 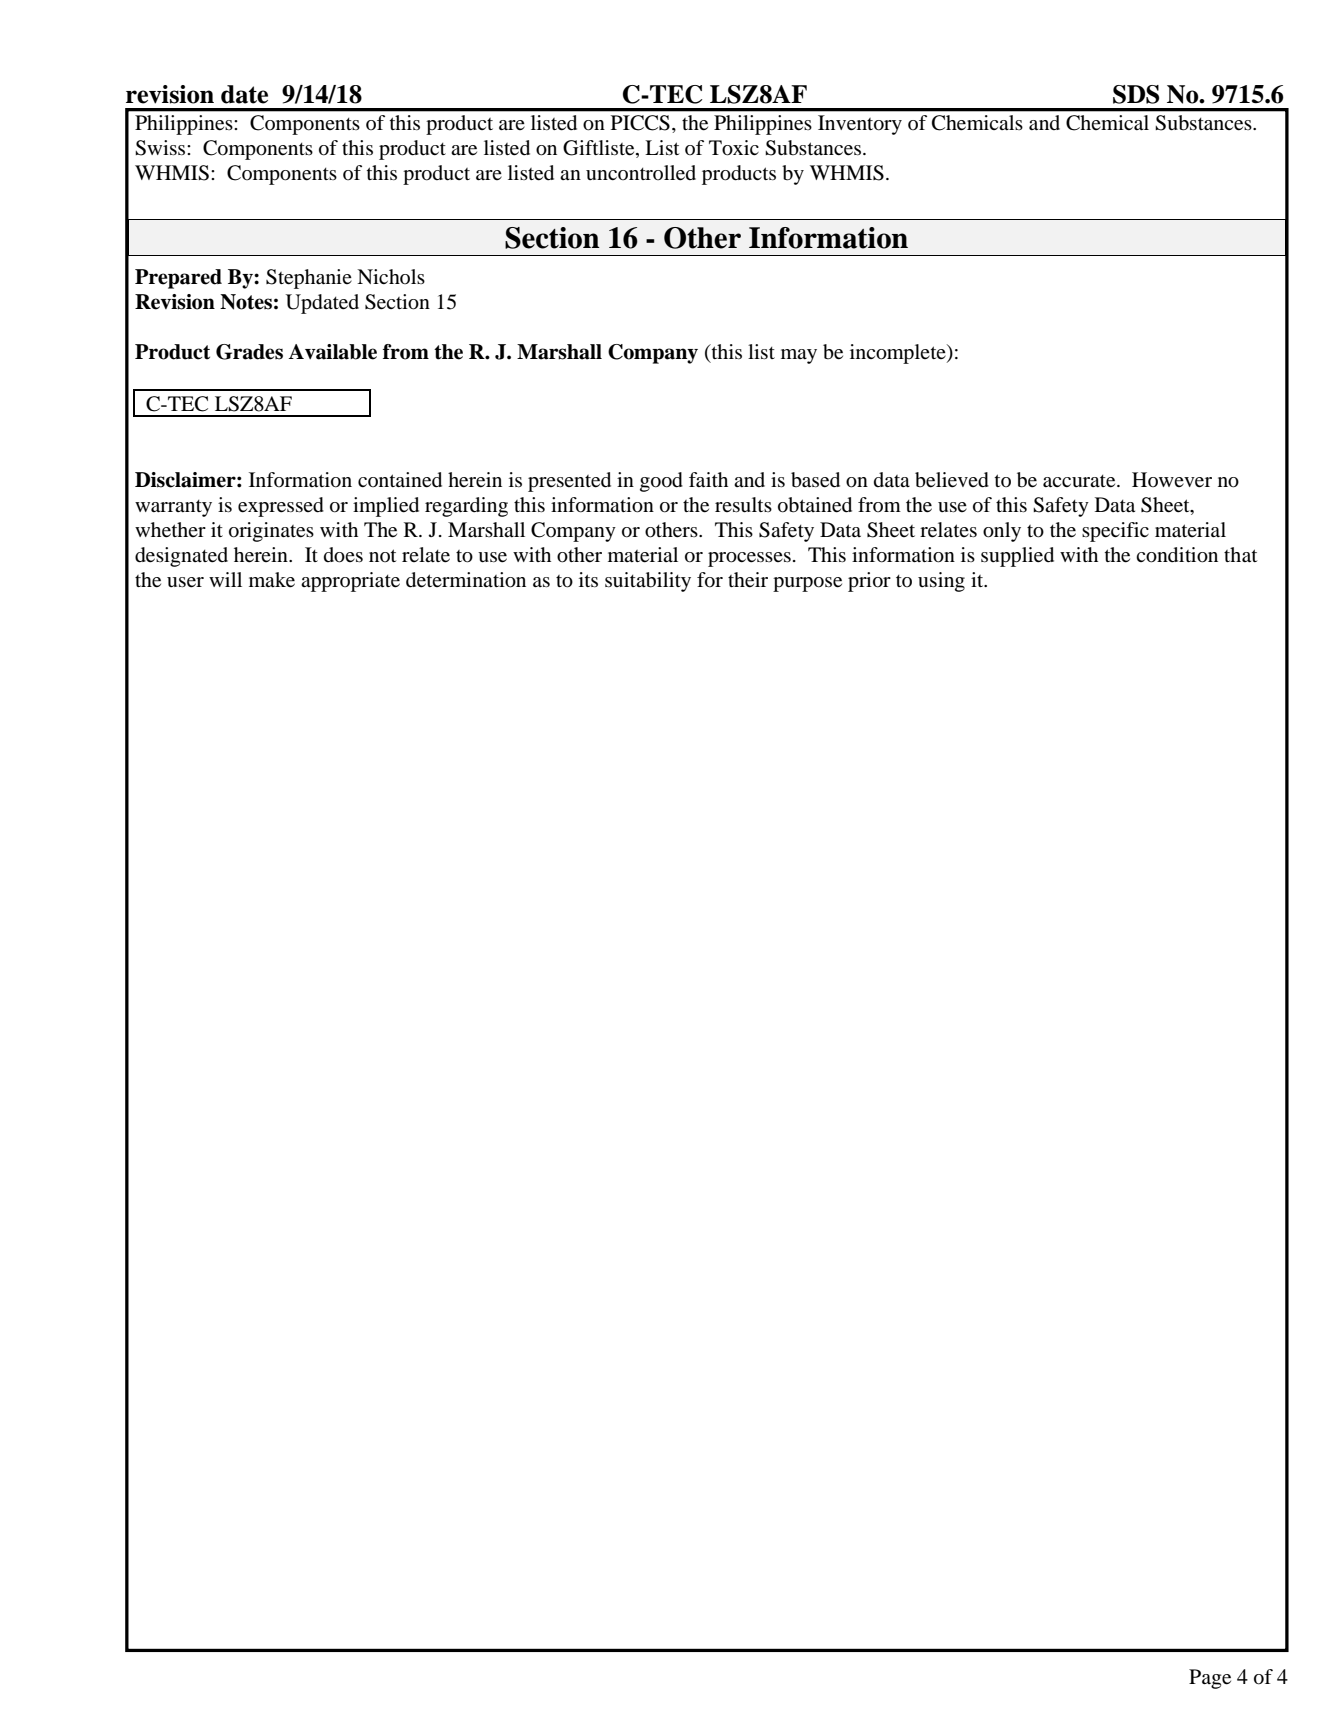 What do you see at coordinates (350, 582) in the screenshot?
I see `appropriate` at bounding box center [350, 582].
